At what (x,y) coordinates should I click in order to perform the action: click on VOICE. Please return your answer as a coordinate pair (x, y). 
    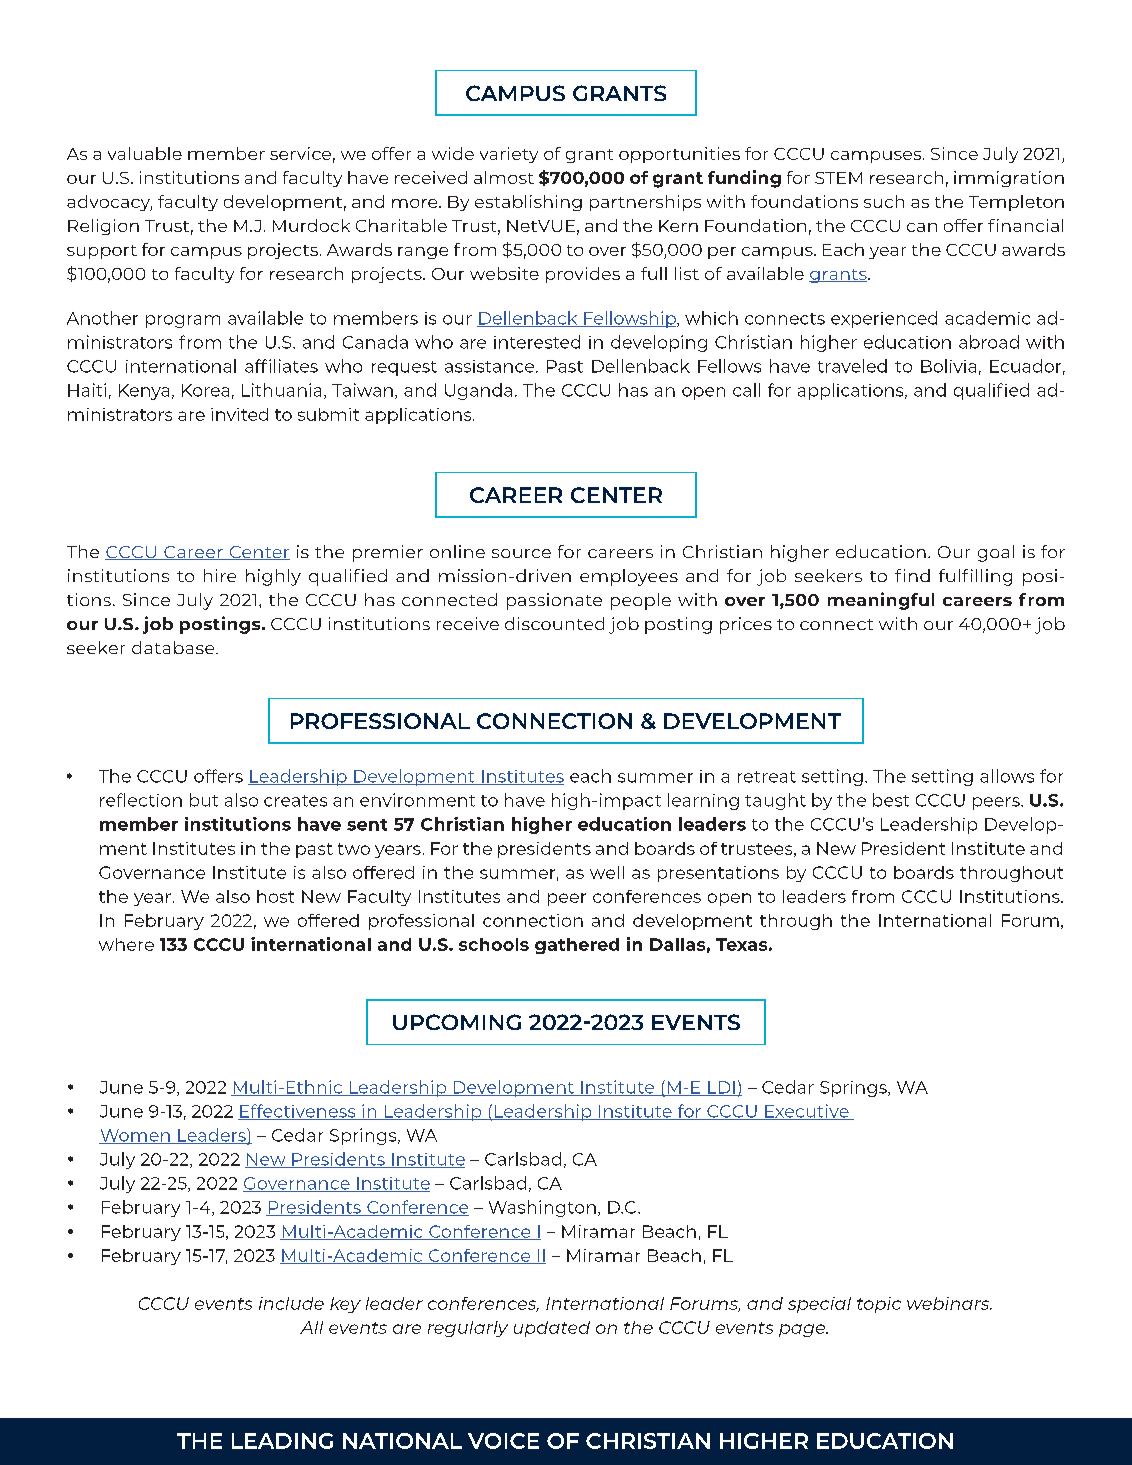
    Looking at the image, I should click on (503, 1441).
